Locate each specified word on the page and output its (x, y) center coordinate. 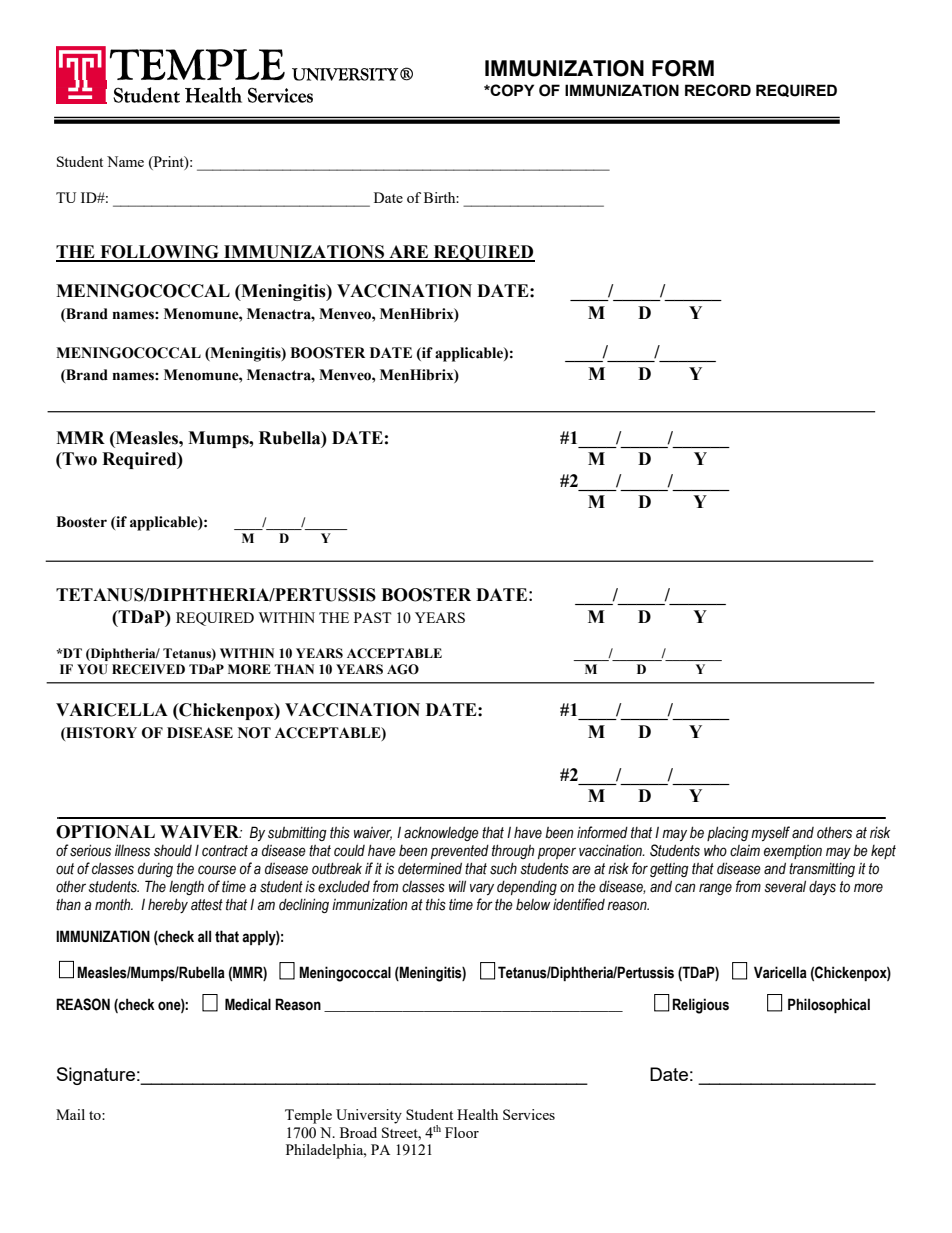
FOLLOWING (159, 253)
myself (770, 833)
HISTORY (100, 733)
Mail (70, 1114)
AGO (403, 669)
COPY (511, 90)
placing (728, 833)
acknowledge (441, 833)
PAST (372, 617)
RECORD (718, 90)
